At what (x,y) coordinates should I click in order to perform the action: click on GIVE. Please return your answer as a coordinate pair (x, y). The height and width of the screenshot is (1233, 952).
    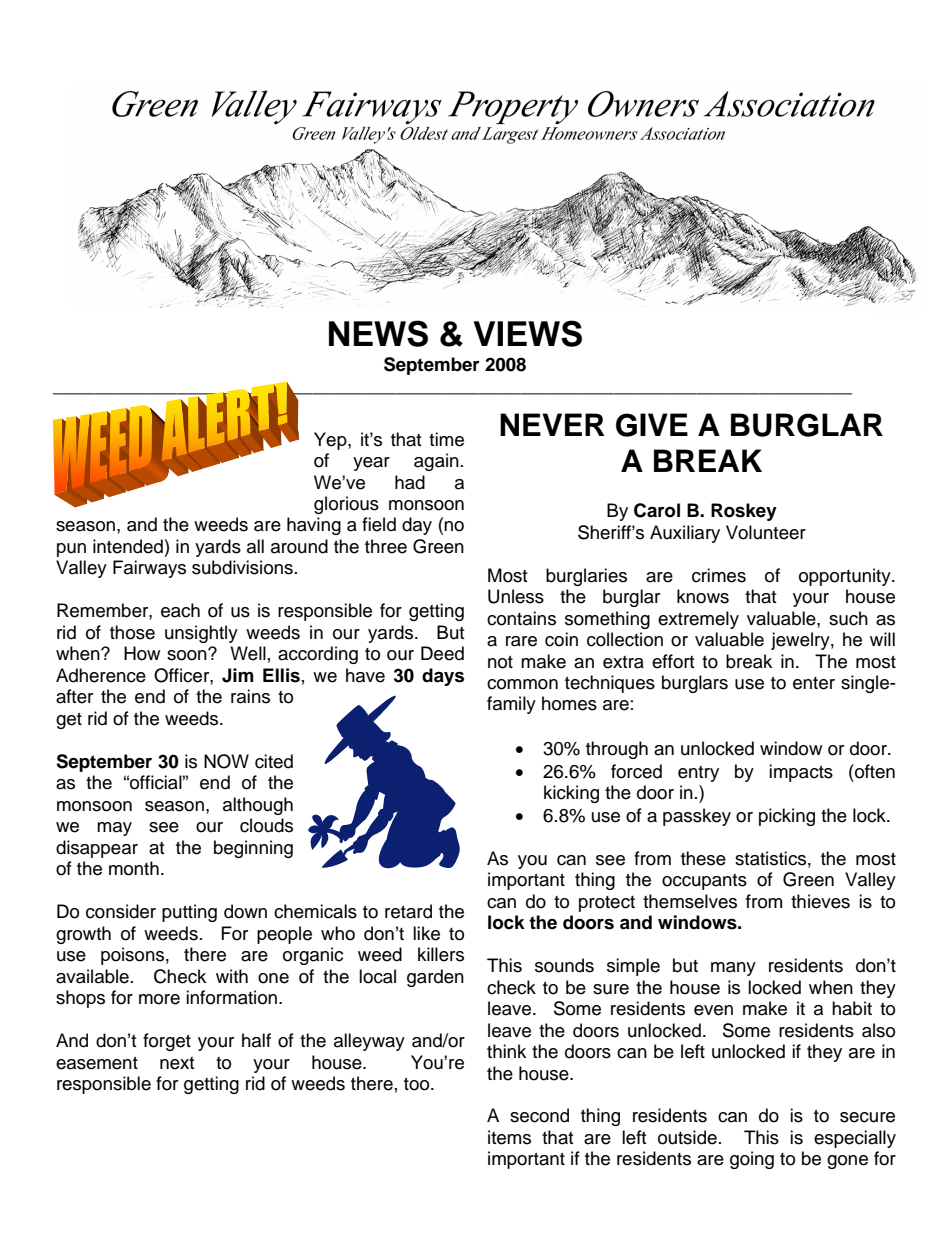
    Looking at the image, I should click on (652, 425).
